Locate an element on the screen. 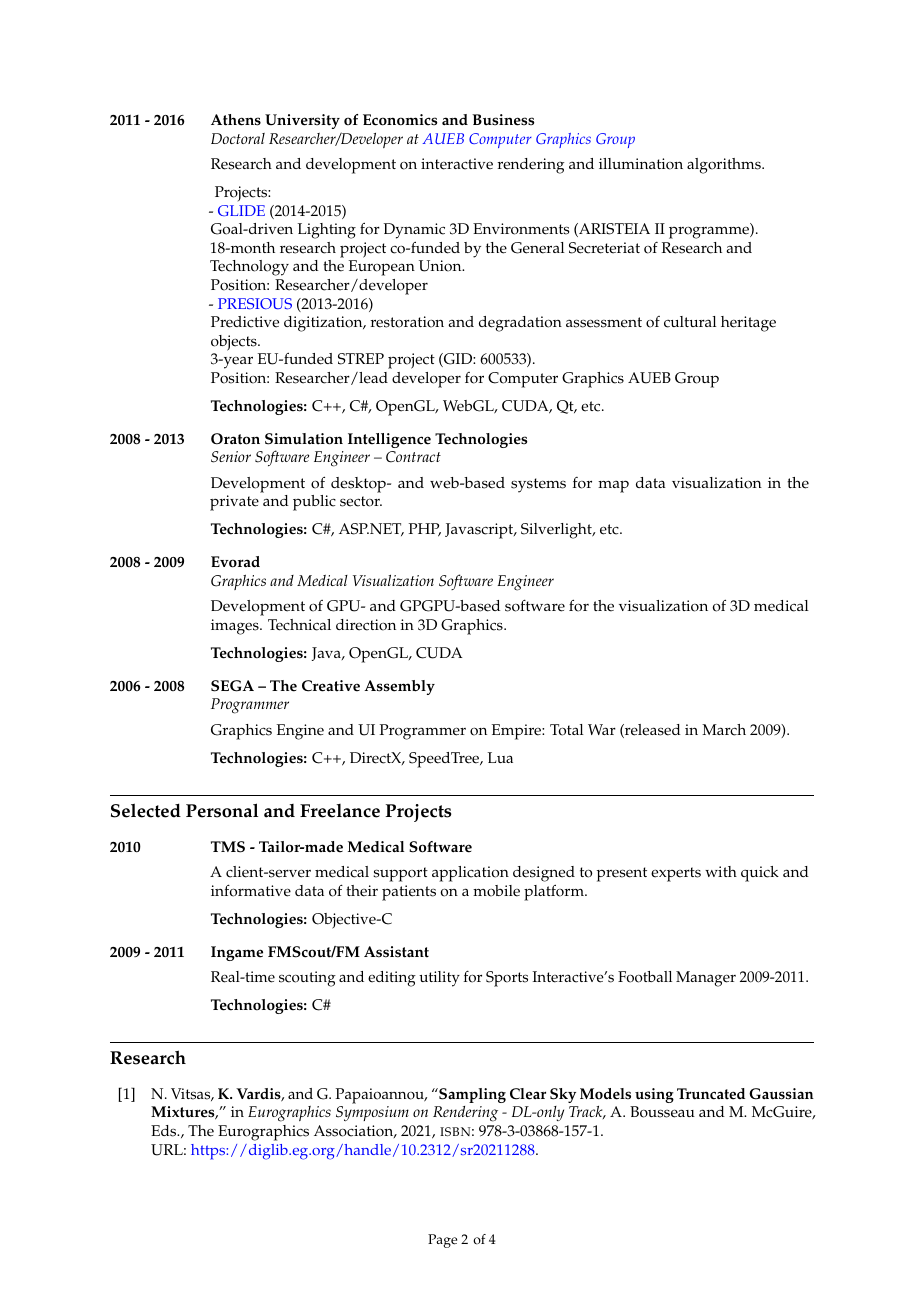 The width and height of the screenshot is (924, 1308). Eds is located at coordinates (165, 1131).
